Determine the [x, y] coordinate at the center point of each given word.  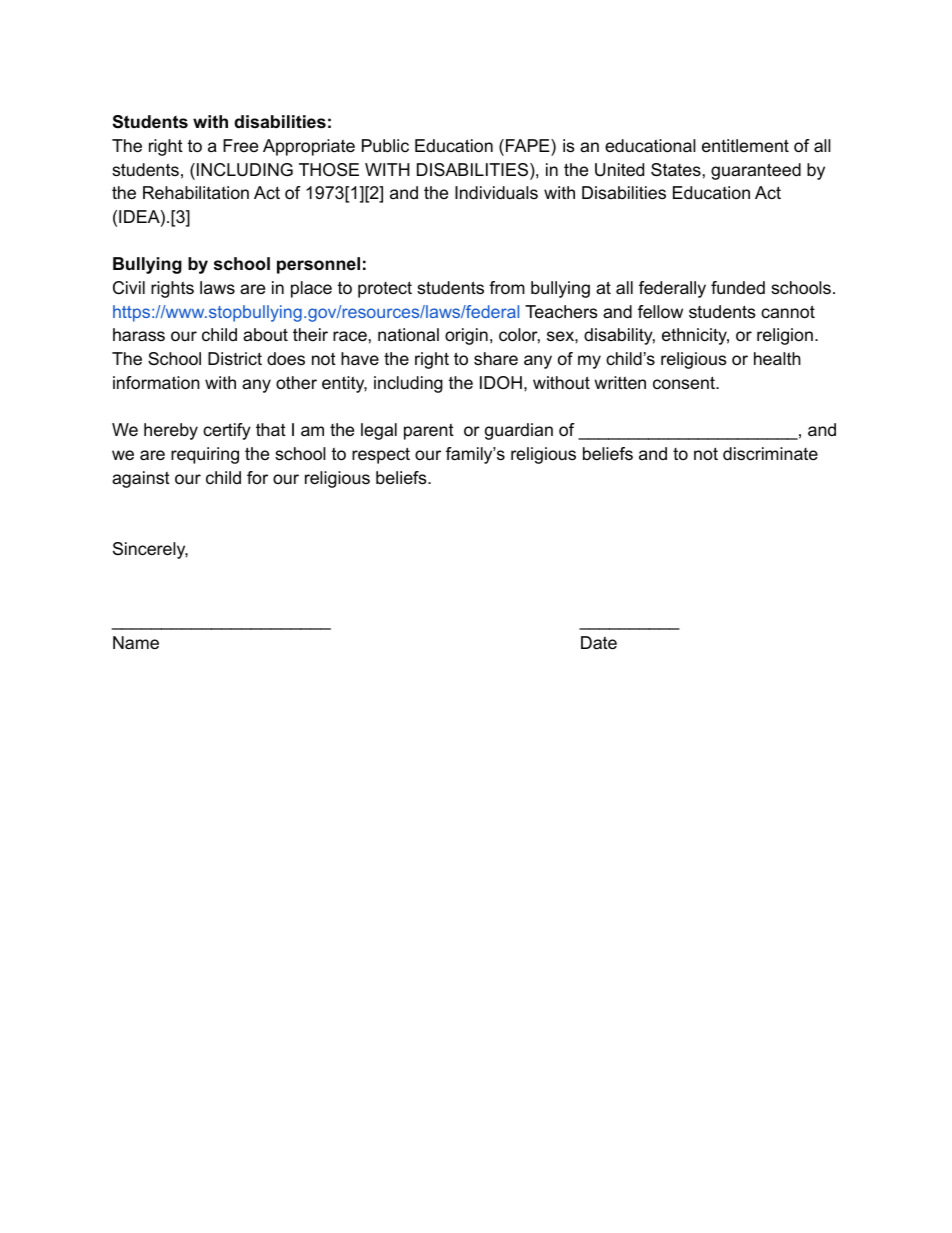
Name [136, 642]
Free [240, 145]
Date [599, 643]
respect [381, 455]
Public [385, 146]
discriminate [770, 454]
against [141, 479]
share [496, 359]
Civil [129, 287]
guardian [519, 431]
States [676, 170]
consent [685, 383]
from [507, 288]
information [156, 383]
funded [738, 288]
